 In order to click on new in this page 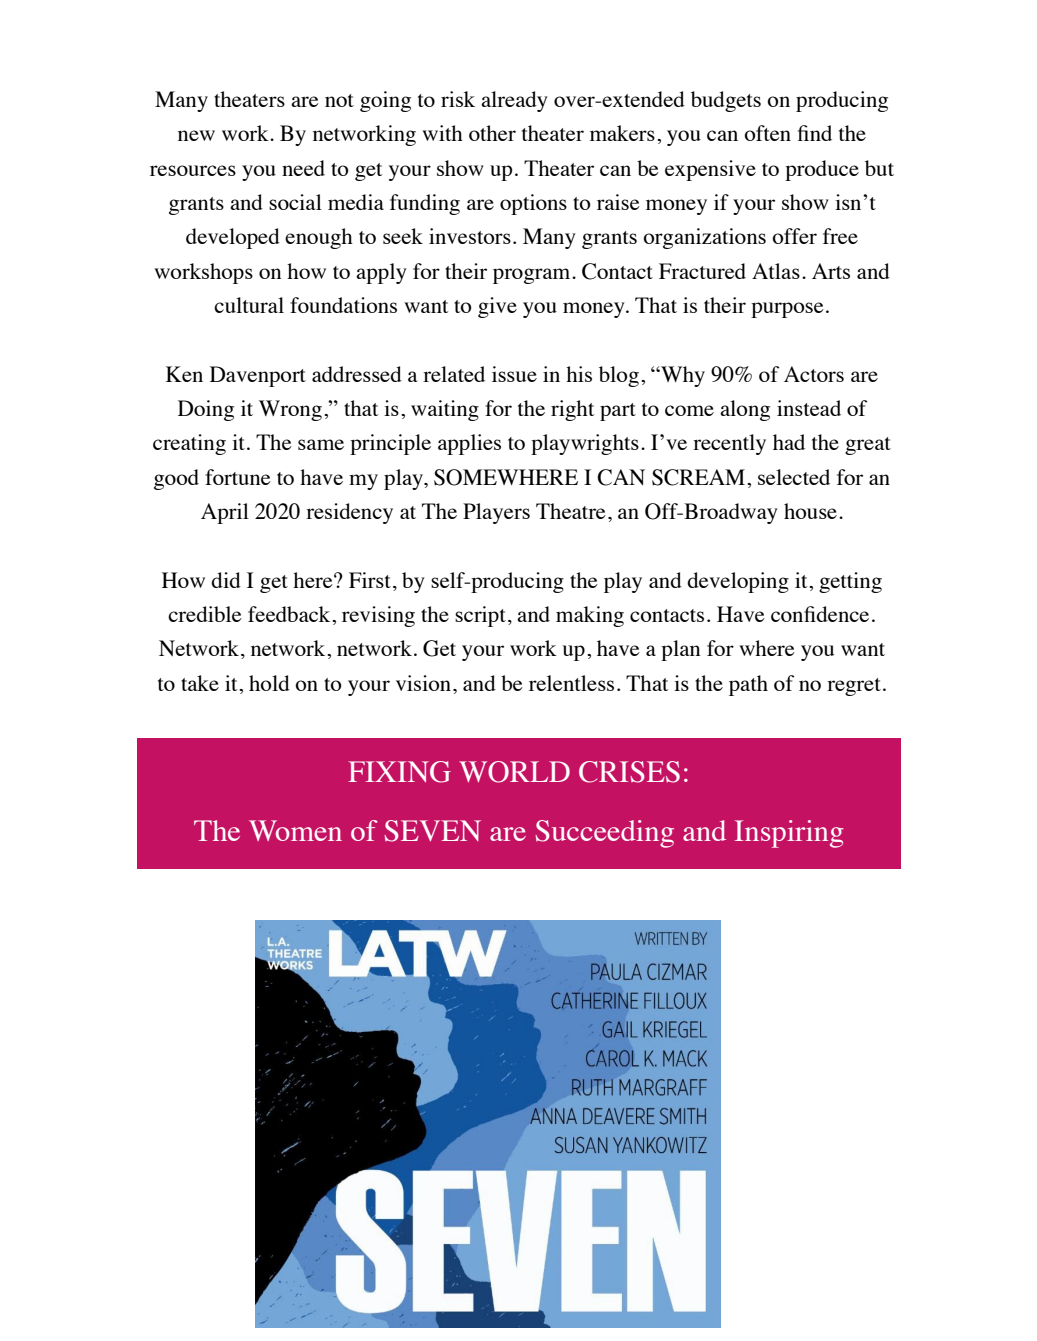, I will do `click(196, 135)`.
